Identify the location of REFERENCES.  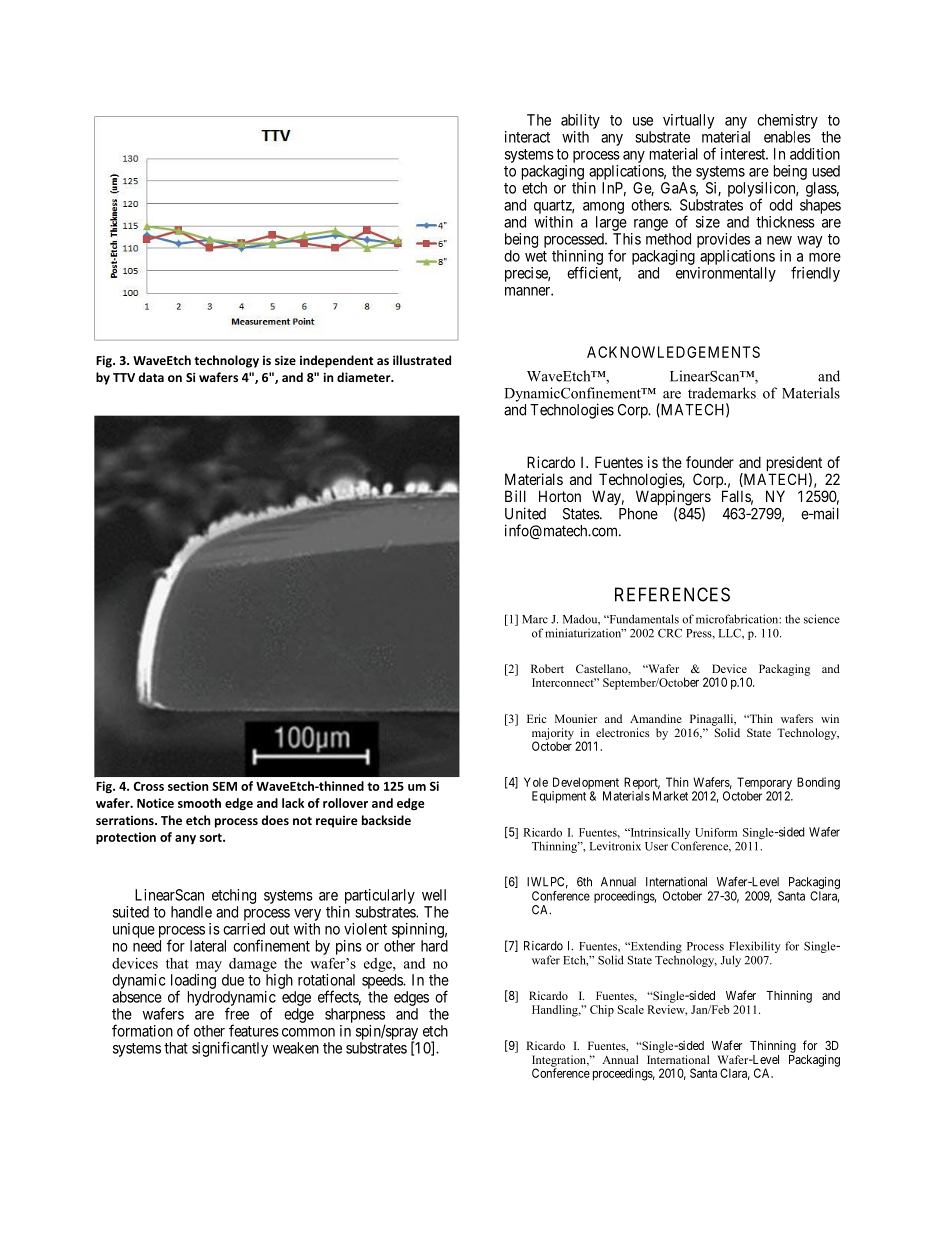
(672, 594).
